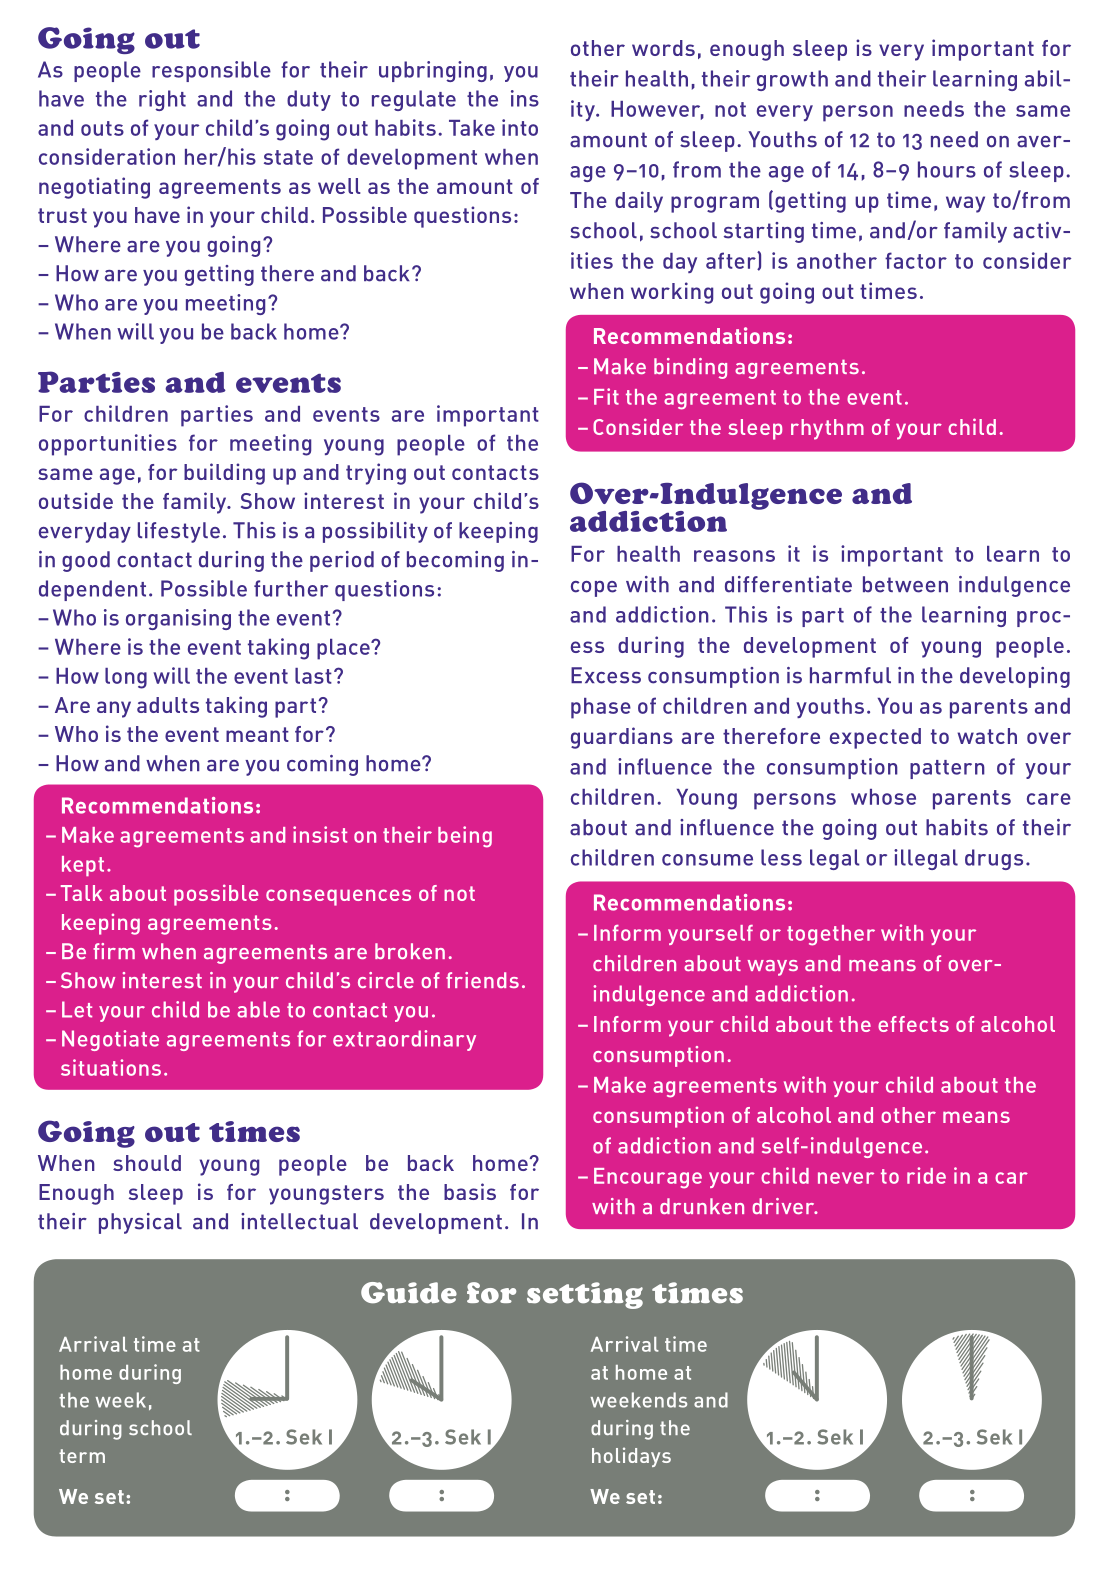  What do you see at coordinates (482, 980) in the screenshot?
I see `friends` at bounding box center [482, 980].
